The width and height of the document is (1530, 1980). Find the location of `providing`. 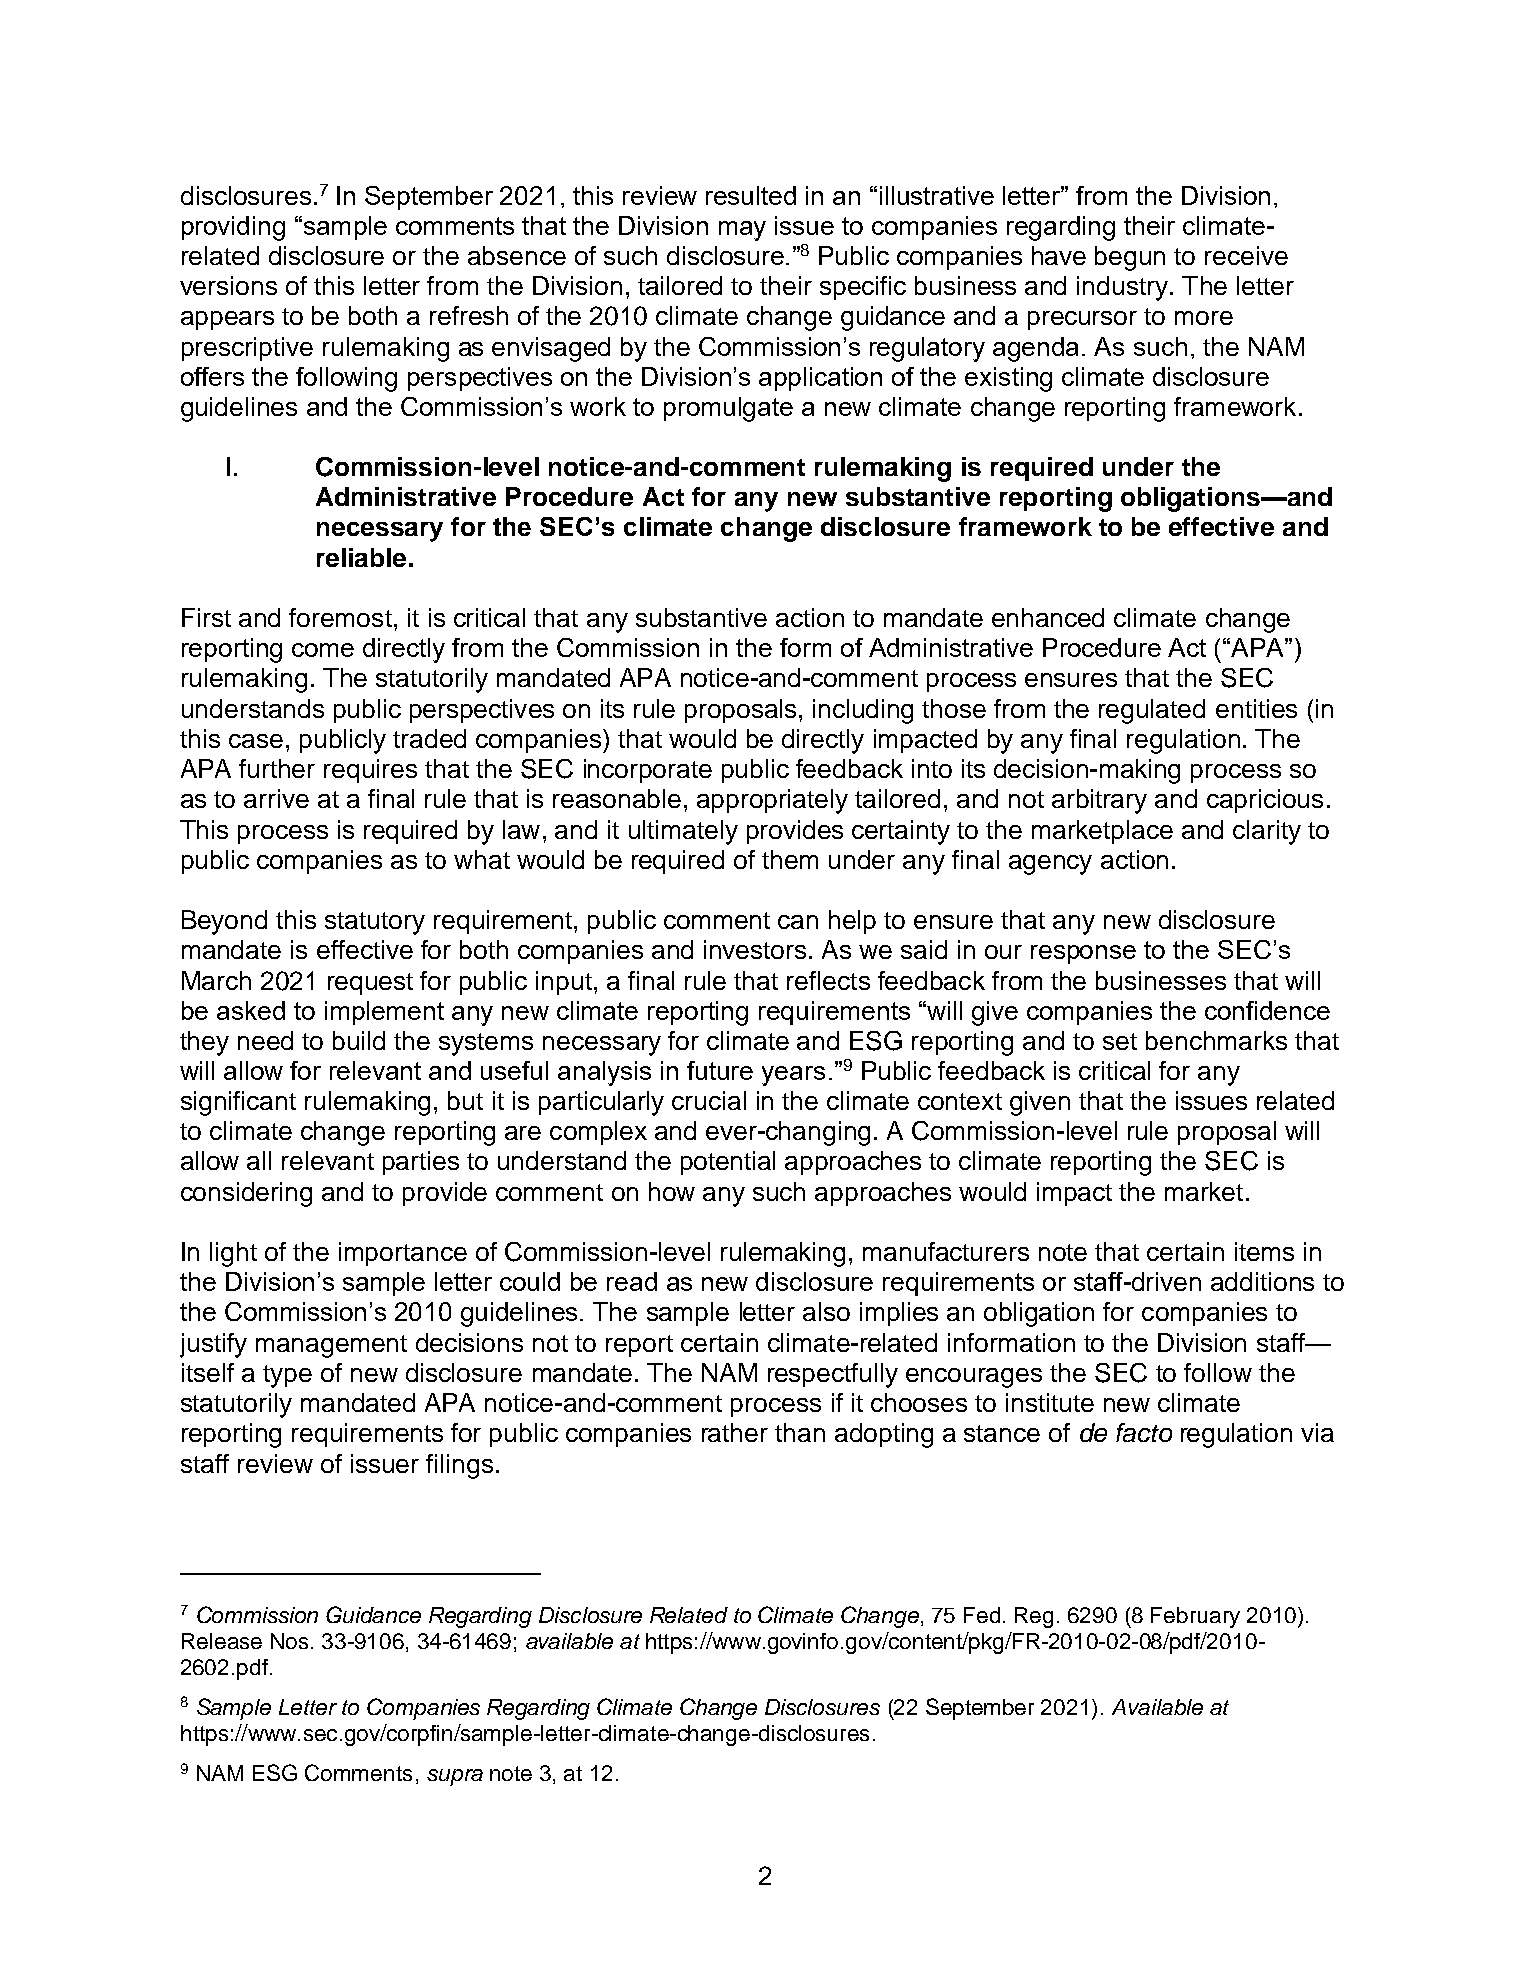

providing is located at coordinates (233, 228).
